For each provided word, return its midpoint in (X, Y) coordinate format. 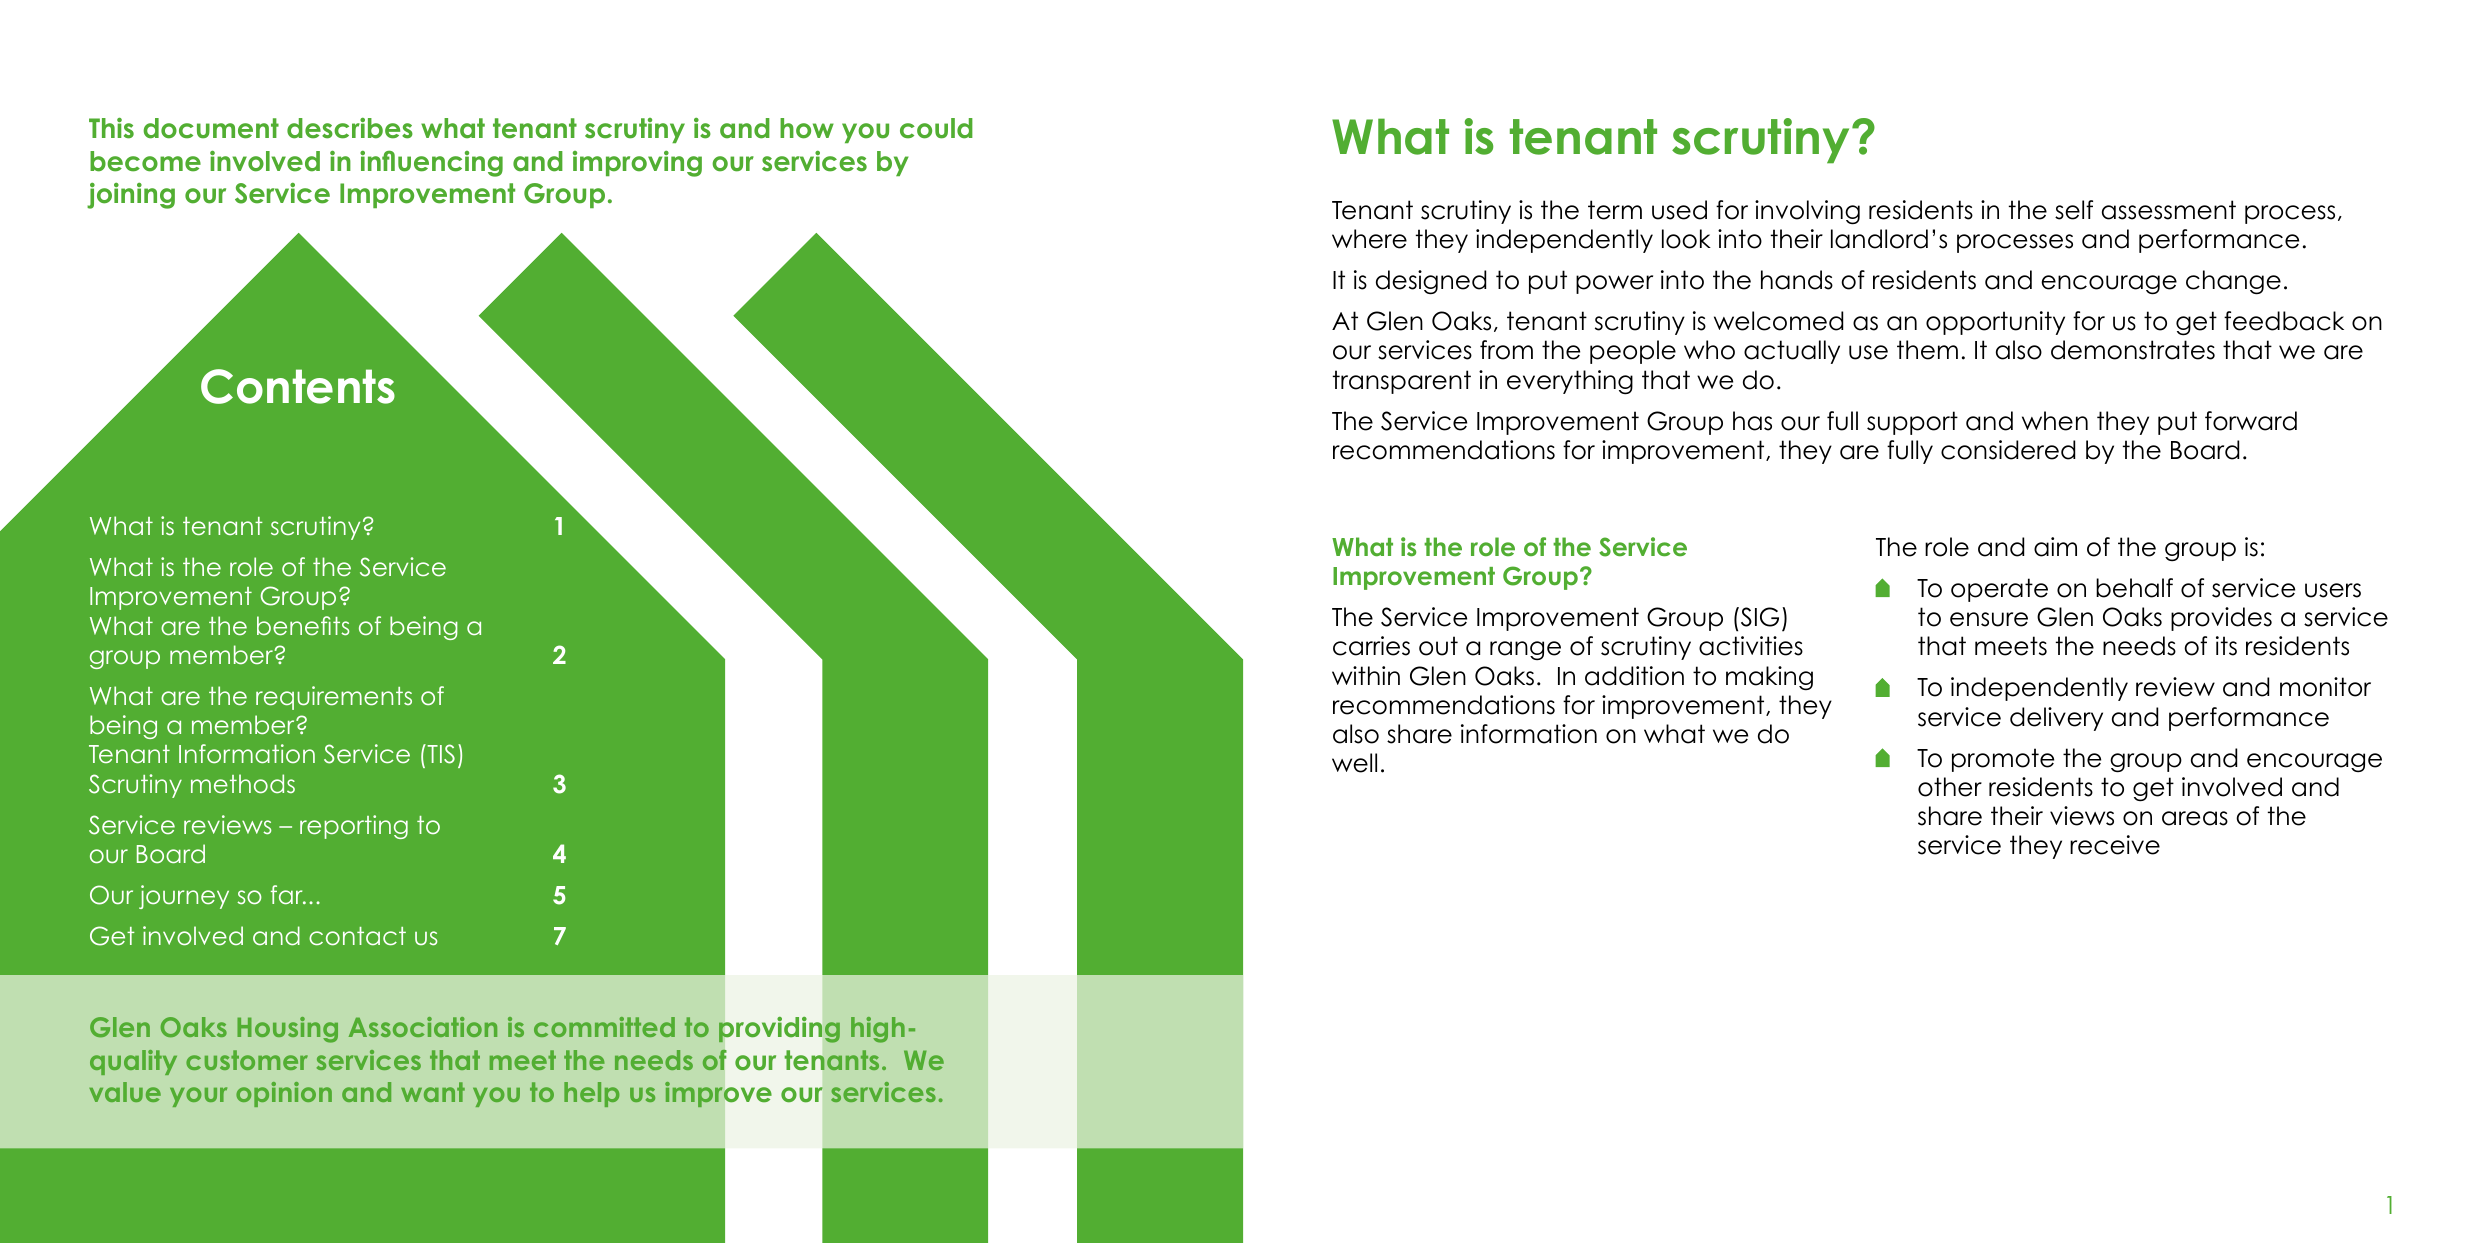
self (2074, 210)
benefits (303, 625)
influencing (431, 163)
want (433, 1092)
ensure (1989, 619)
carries (1371, 646)
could (936, 128)
